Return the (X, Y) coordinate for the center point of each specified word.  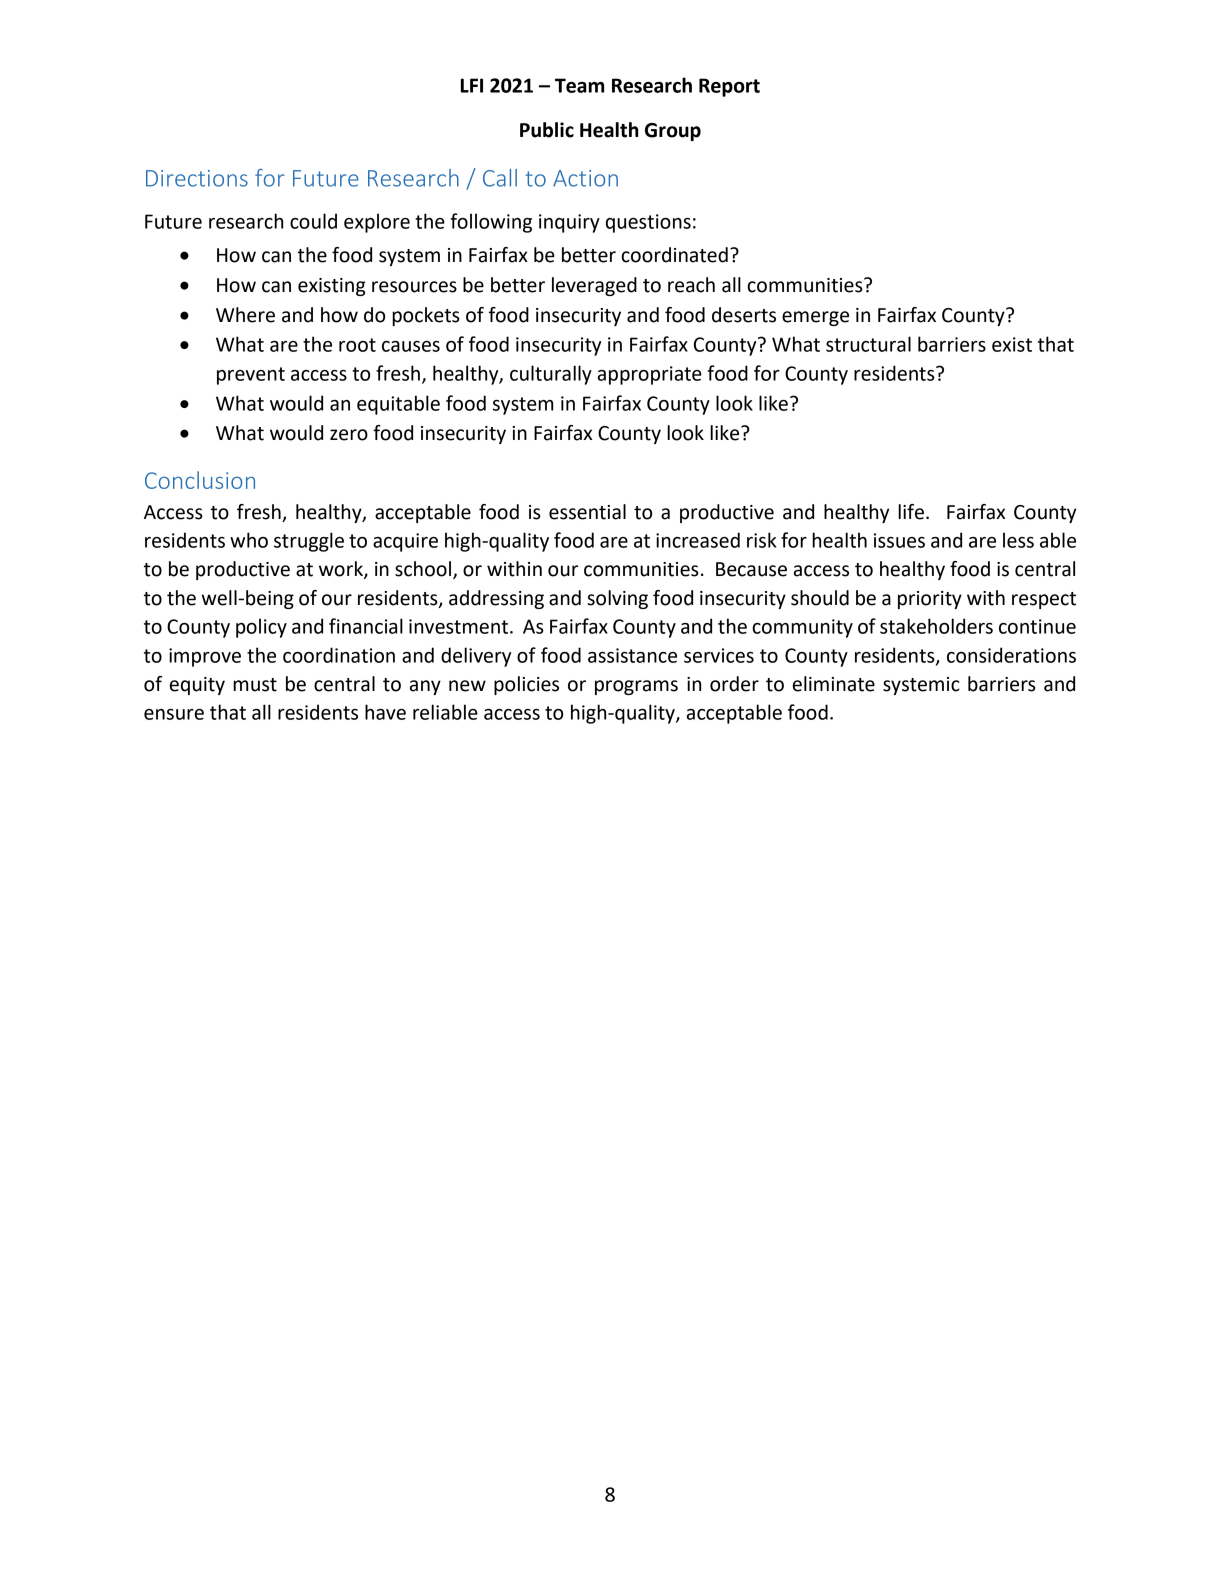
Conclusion (200, 480)
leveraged (594, 286)
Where (245, 315)
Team (579, 85)
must (255, 685)
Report (729, 87)
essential (587, 512)
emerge (815, 318)
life (911, 512)
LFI (472, 85)
